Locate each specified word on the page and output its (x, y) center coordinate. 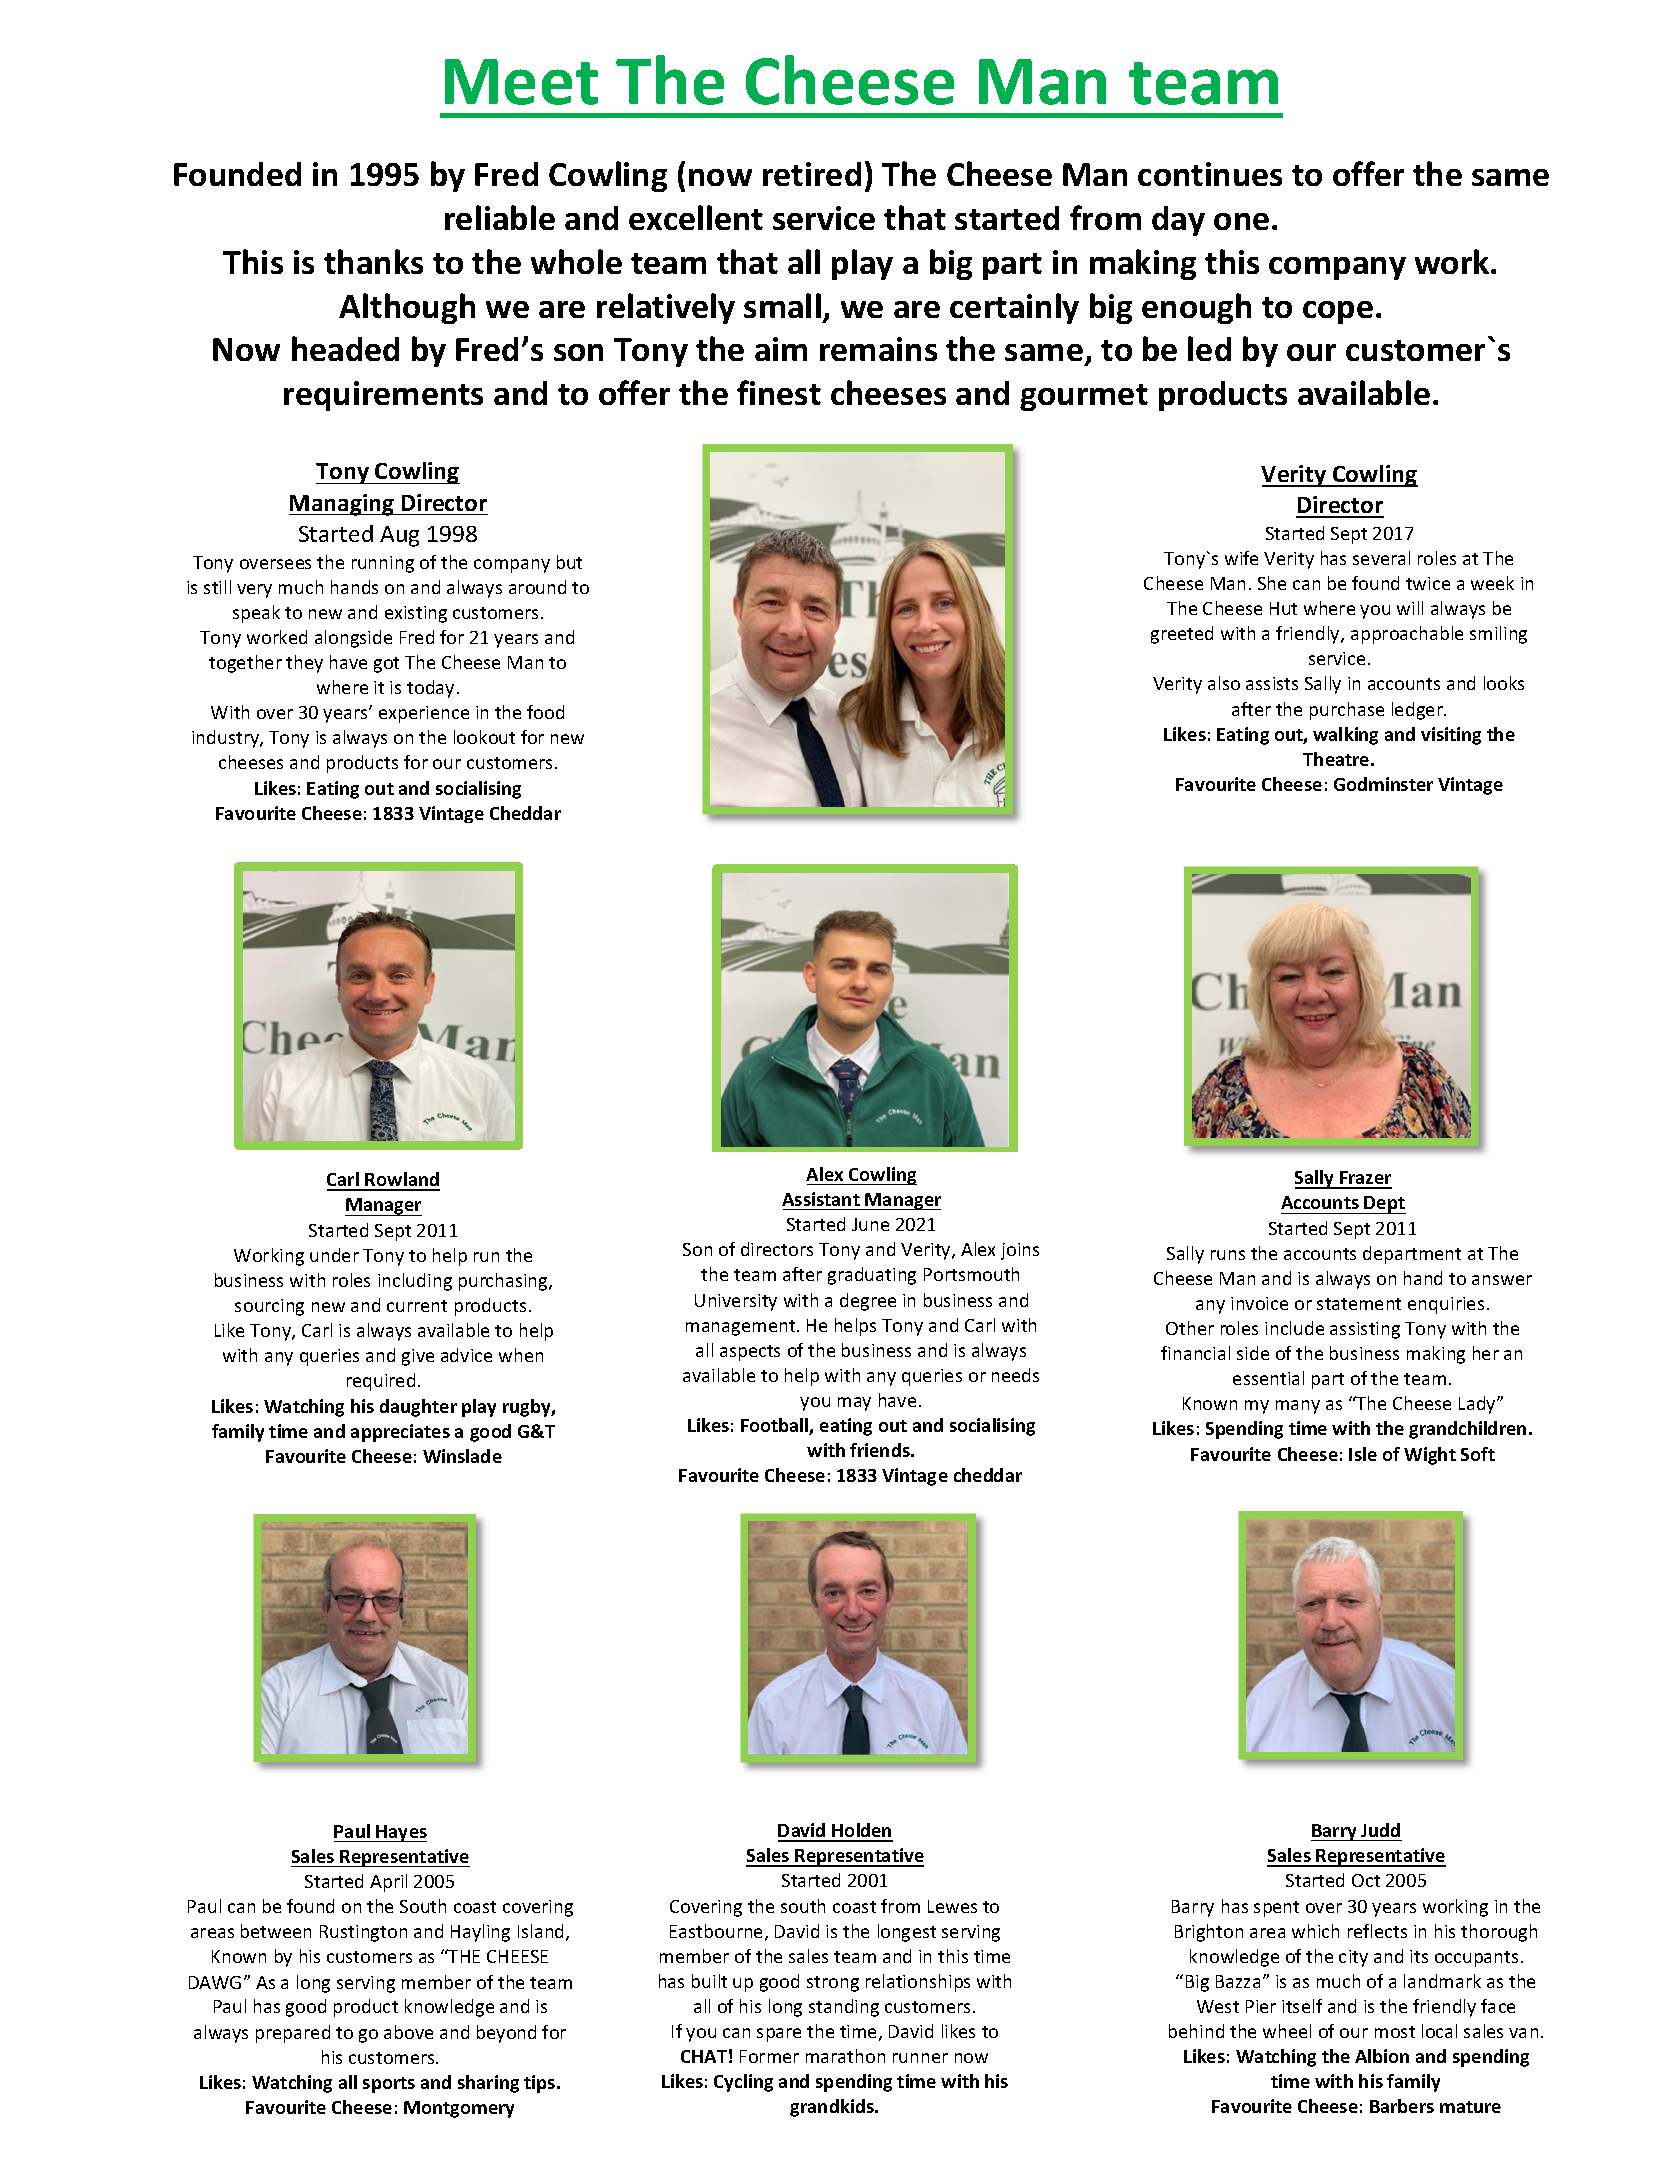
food (545, 712)
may (854, 1404)
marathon (845, 2056)
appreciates (400, 1433)
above (408, 2032)
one (1241, 221)
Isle (1363, 1454)
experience (424, 714)
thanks (373, 261)
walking (1345, 736)
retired (812, 174)
